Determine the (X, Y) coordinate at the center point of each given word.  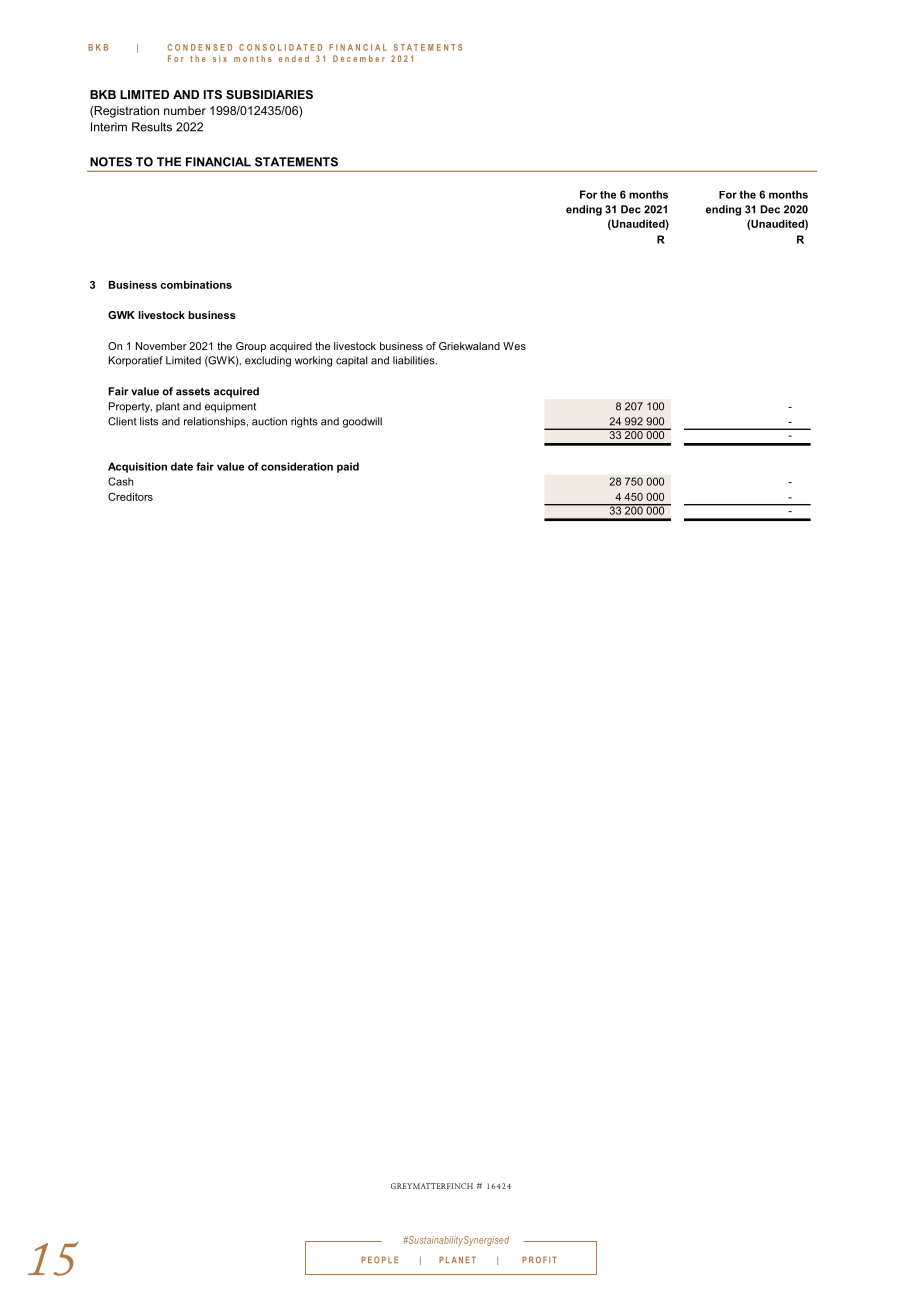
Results (152, 127)
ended (294, 58)
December (359, 58)
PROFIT (539, 1259)
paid (348, 467)
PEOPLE (379, 1259)
